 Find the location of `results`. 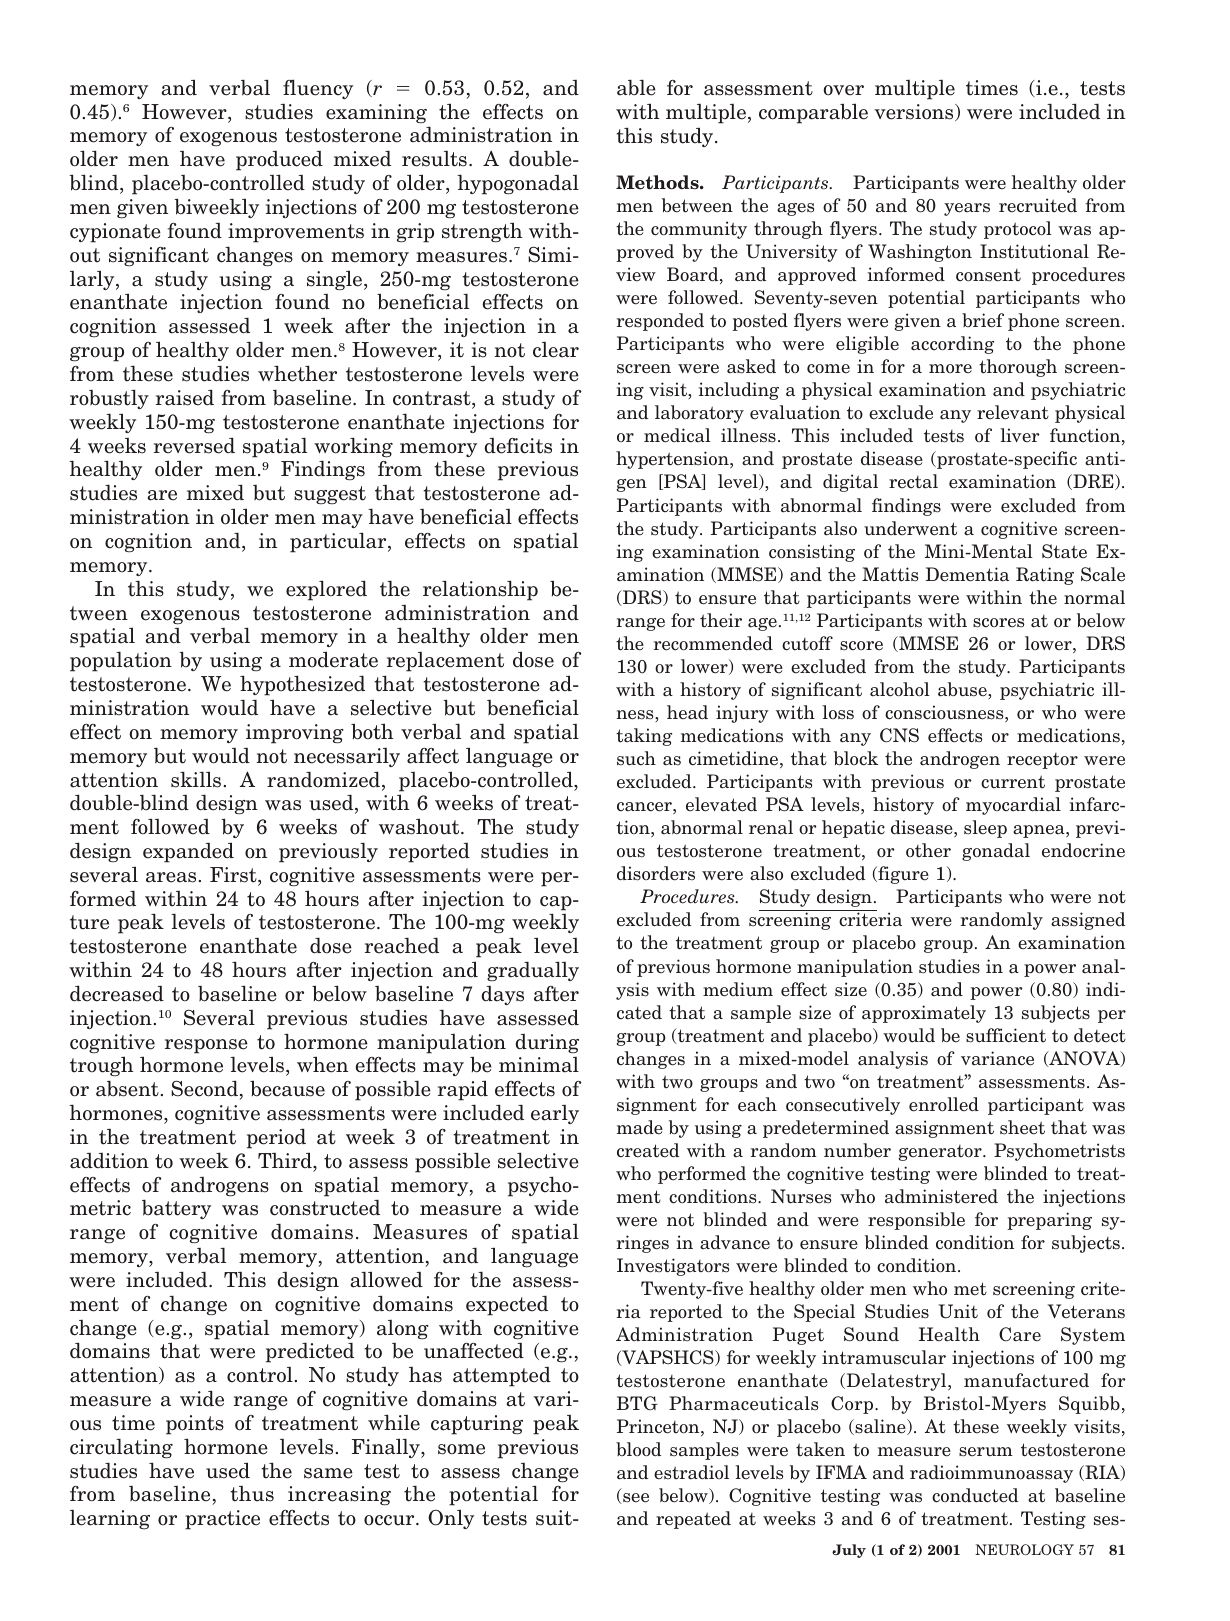

results is located at coordinates (434, 159).
